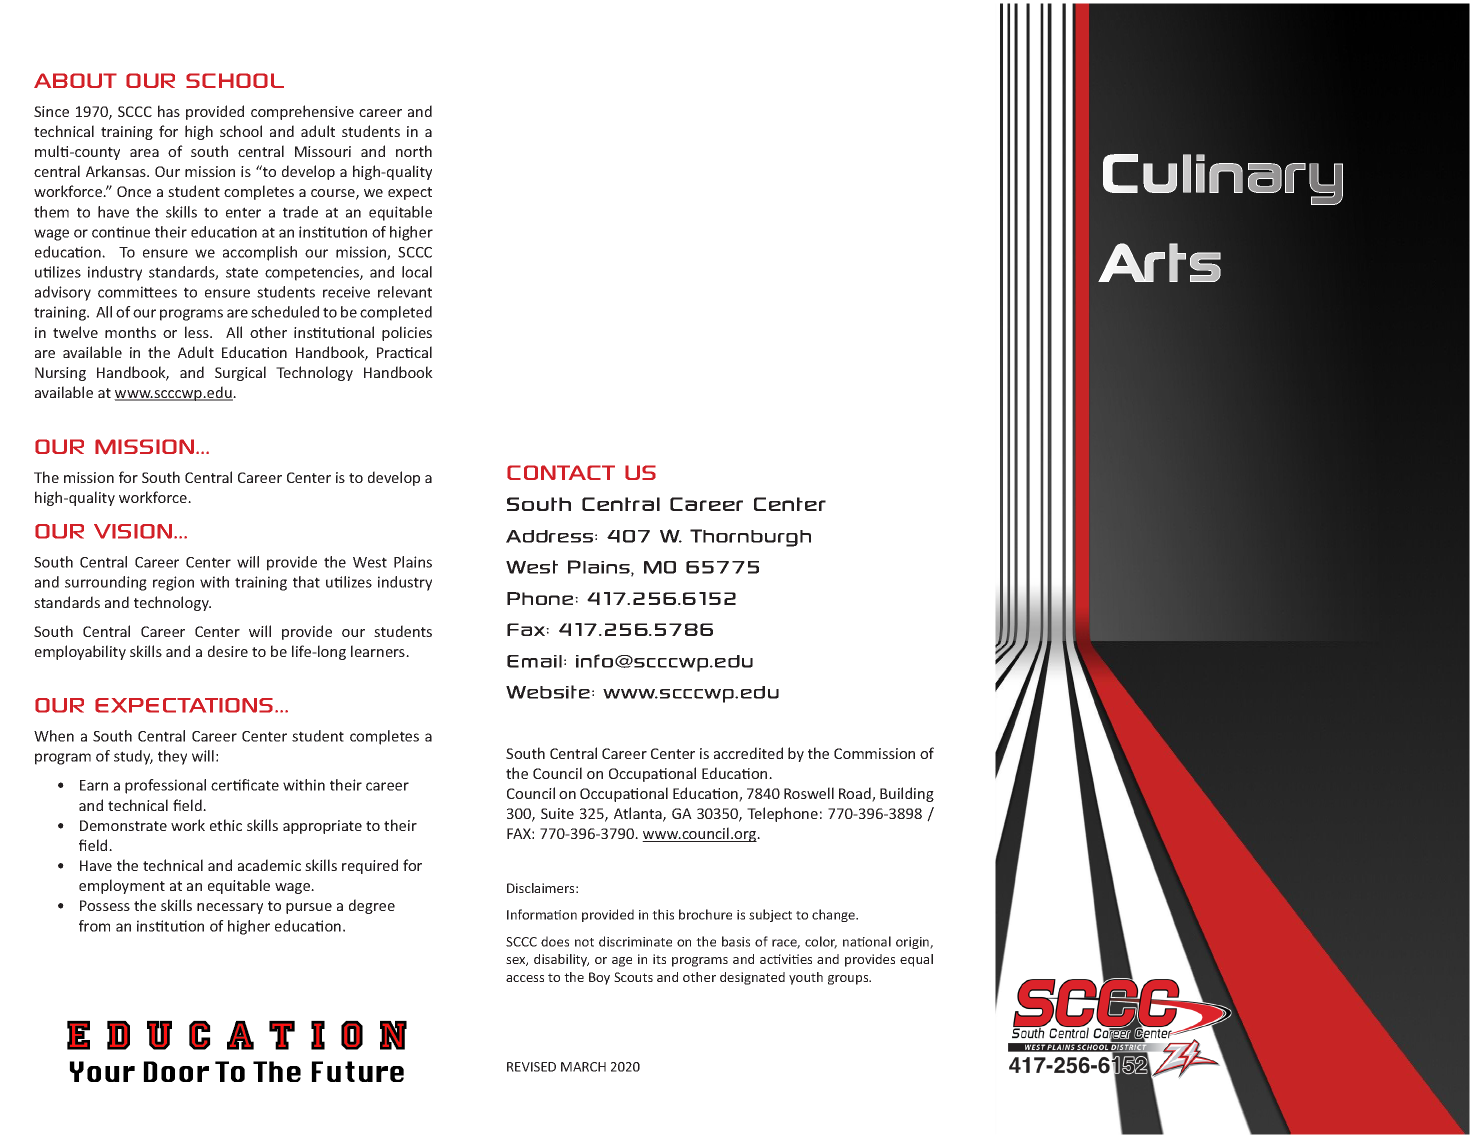 This screenshot has height=1138, width=1473. I want to click on Arts, so click(1159, 262).
